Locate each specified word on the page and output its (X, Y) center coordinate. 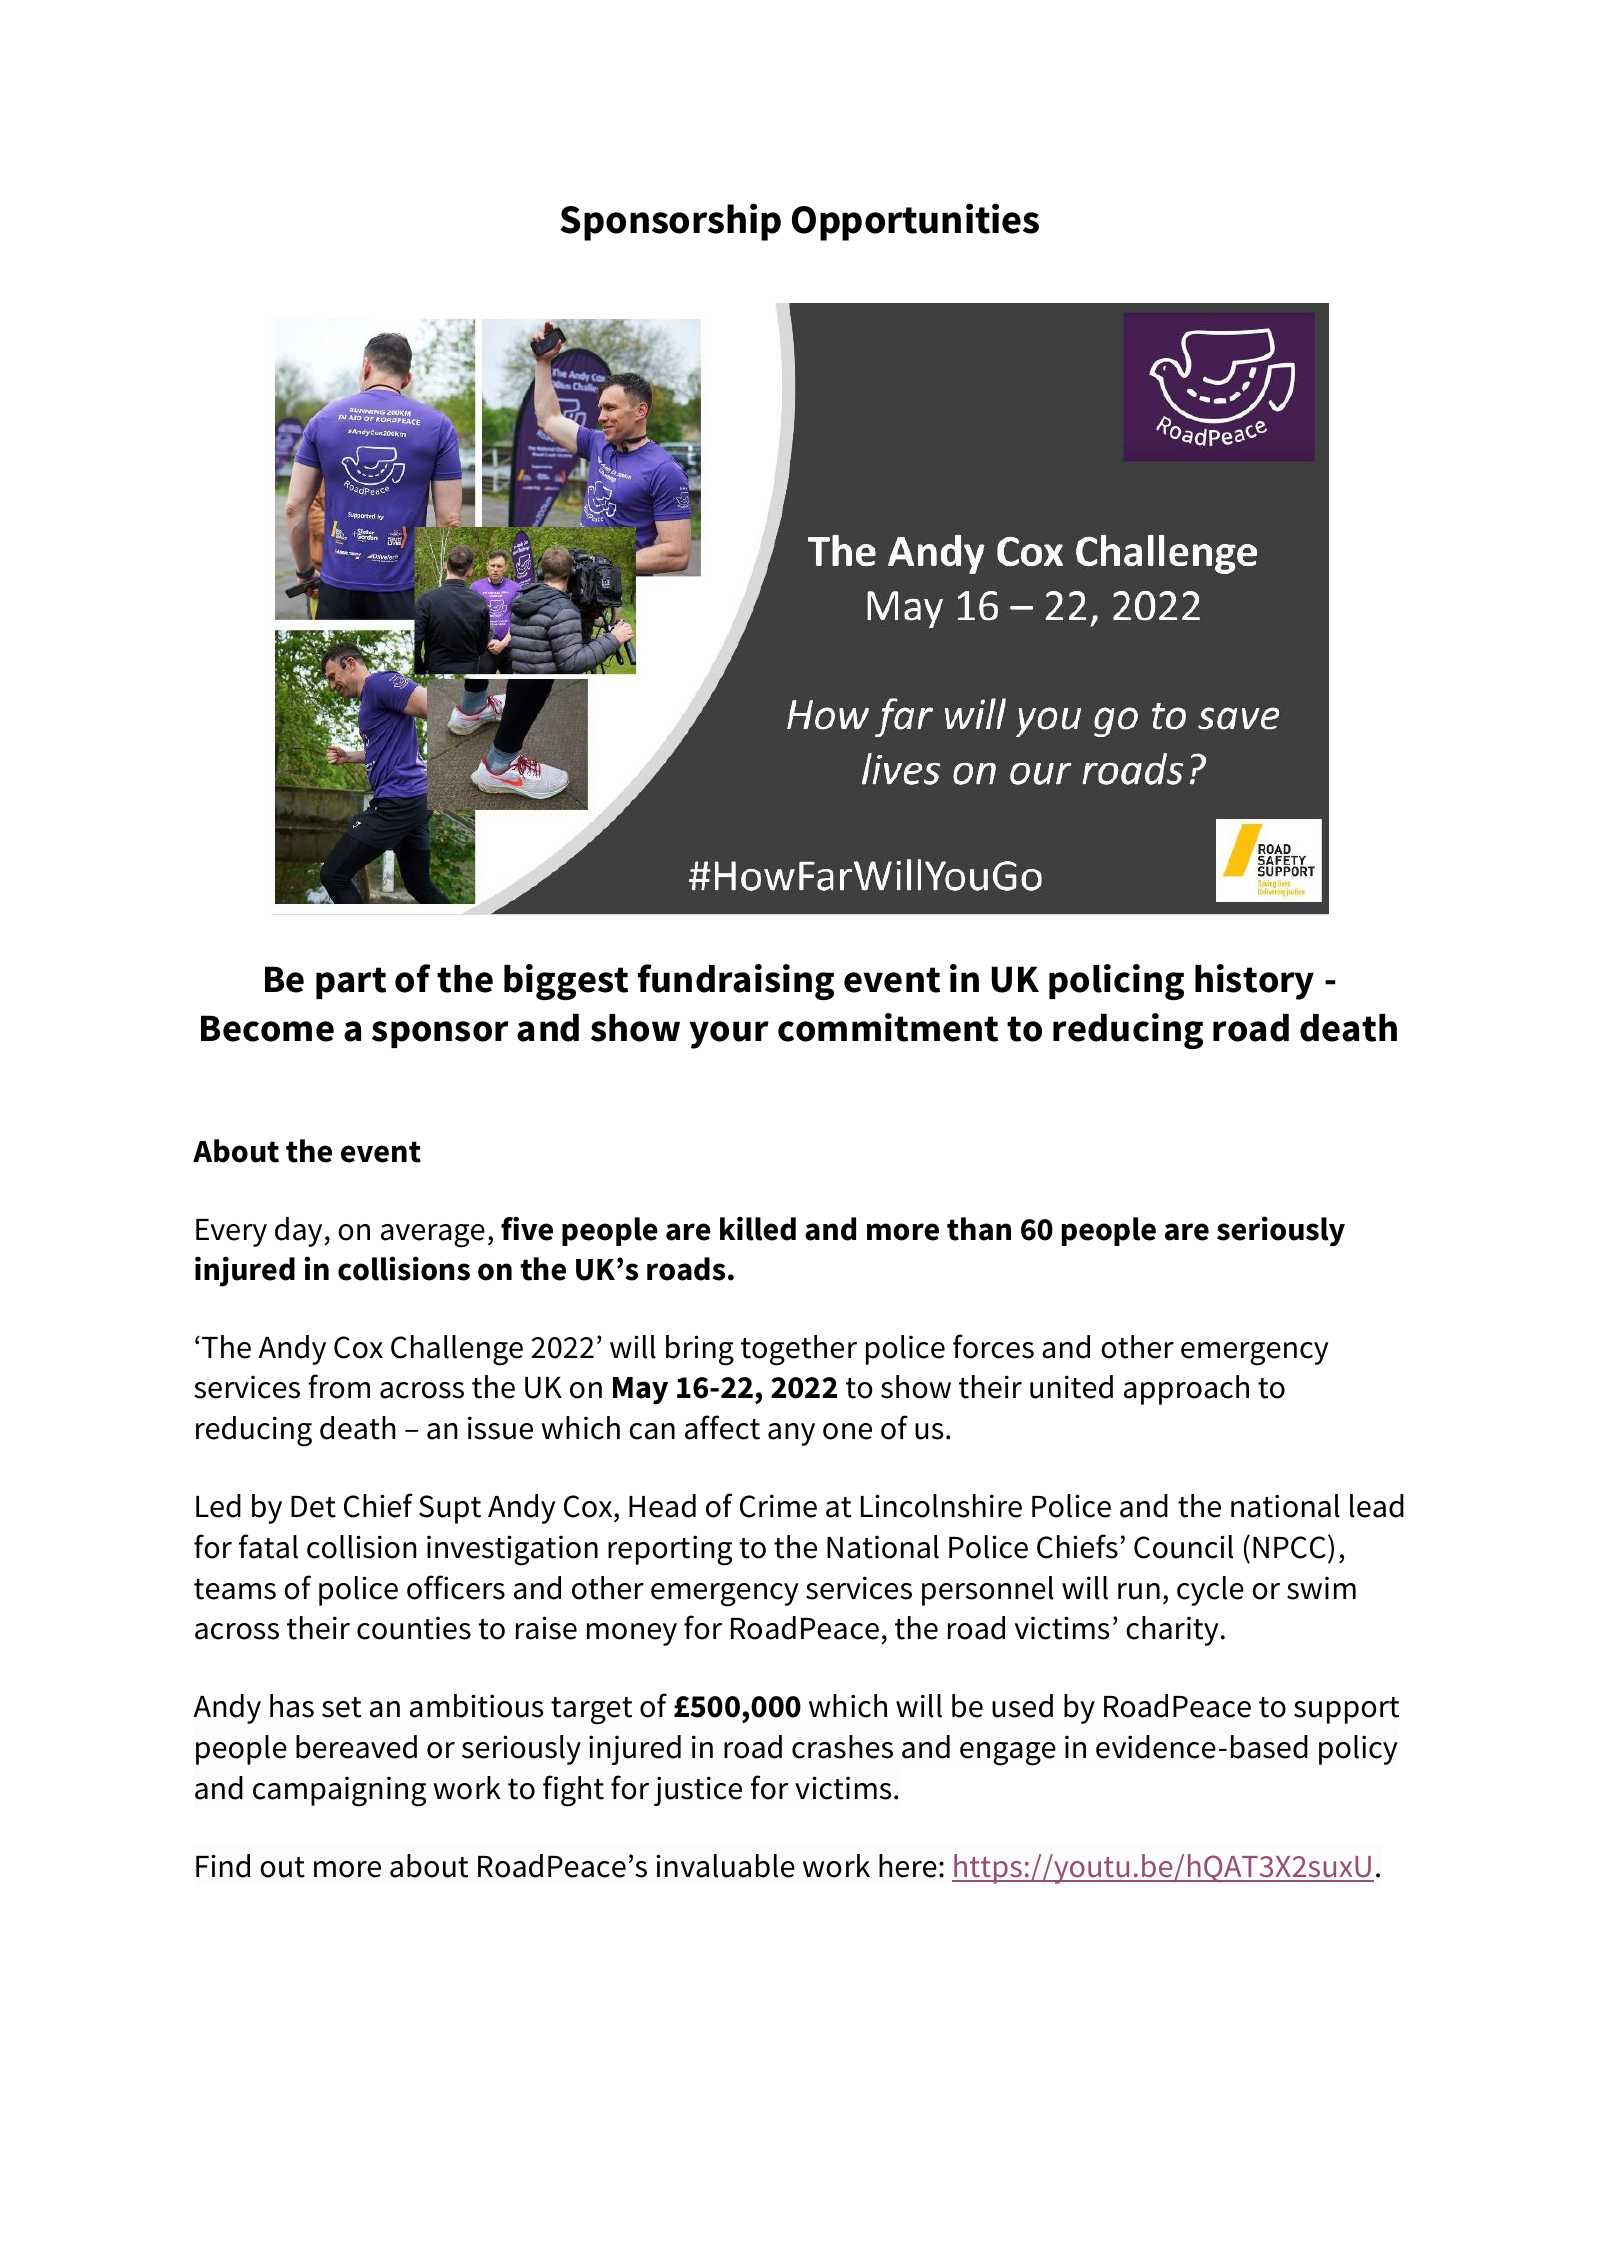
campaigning (339, 1791)
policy (1358, 1750)
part (351, 983)
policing (1116, 982)
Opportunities (915, 222)
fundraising (736, 982)
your (729, 1035)
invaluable (725, 1866)
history (1254, 982)
